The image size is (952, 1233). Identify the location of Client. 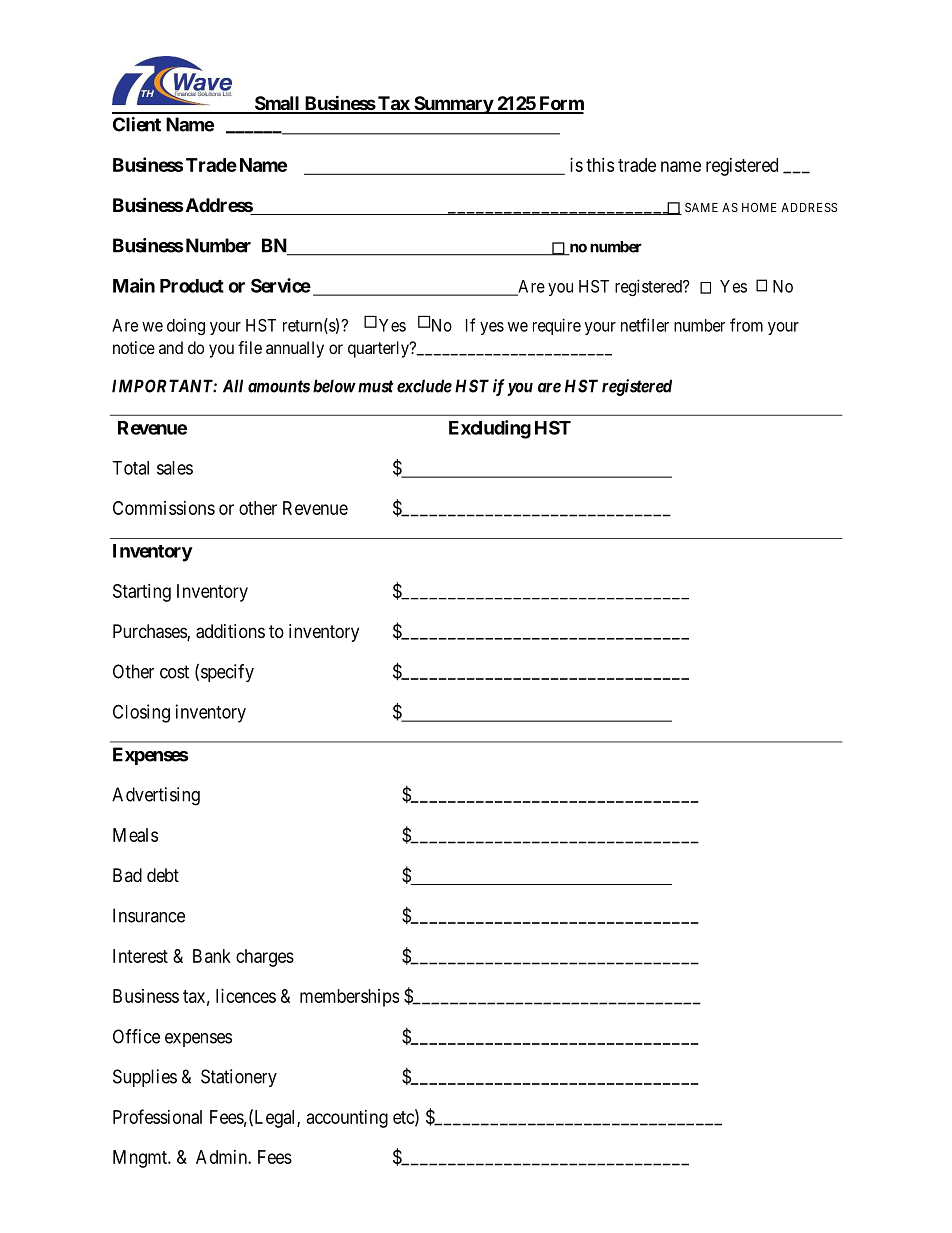
(137, 124).
